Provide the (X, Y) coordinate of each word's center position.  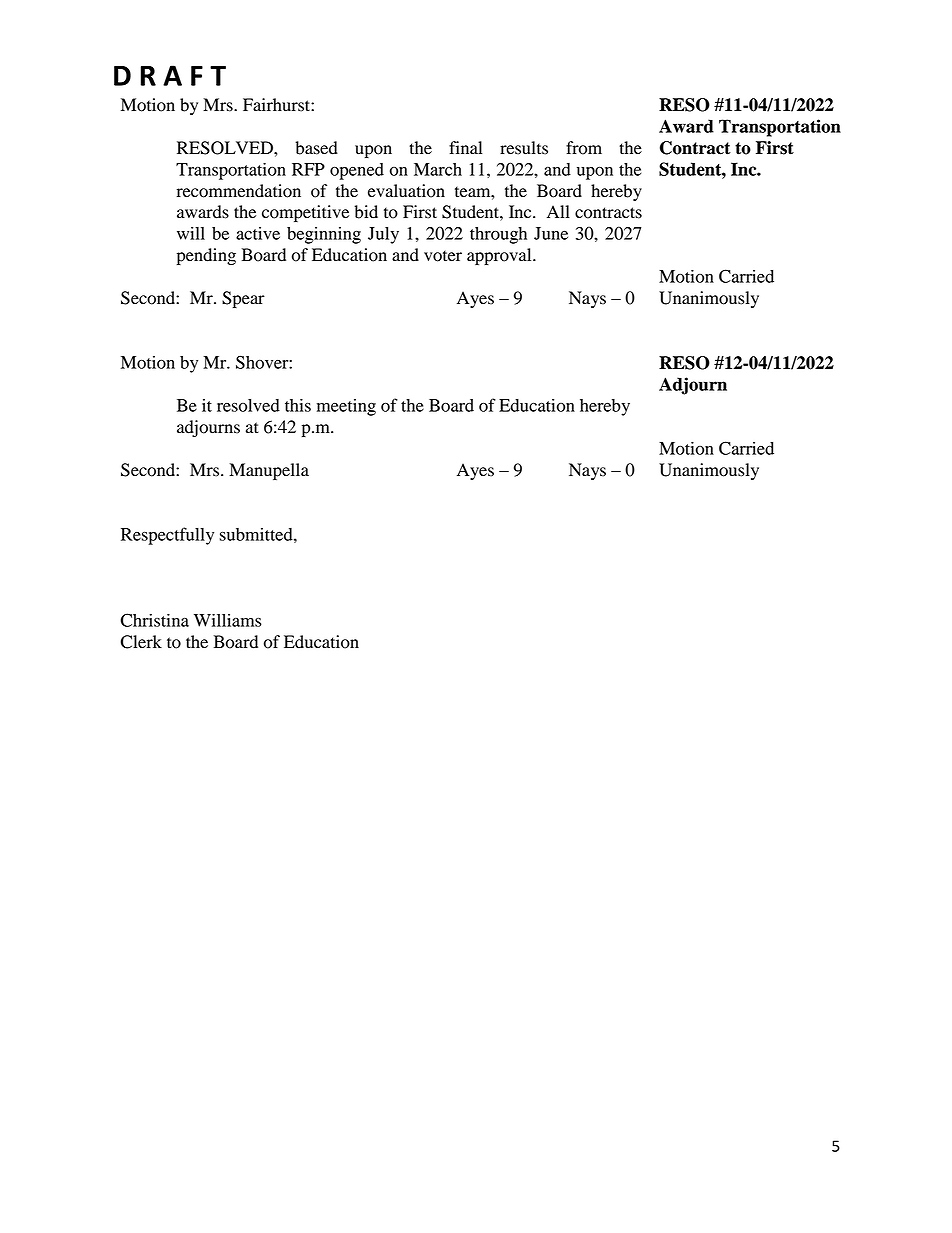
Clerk (141, 642)
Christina (154, 620)
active (258, 233)
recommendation (239, 191)
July (383, 235)
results (524, 148)
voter (443, 256)
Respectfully (167, 536)
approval (500, 256)
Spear (243, 299)
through (498, 235)
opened (357, 171)
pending (206, 256)
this (298, 405)
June (551, 233)
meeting (346, 407)
